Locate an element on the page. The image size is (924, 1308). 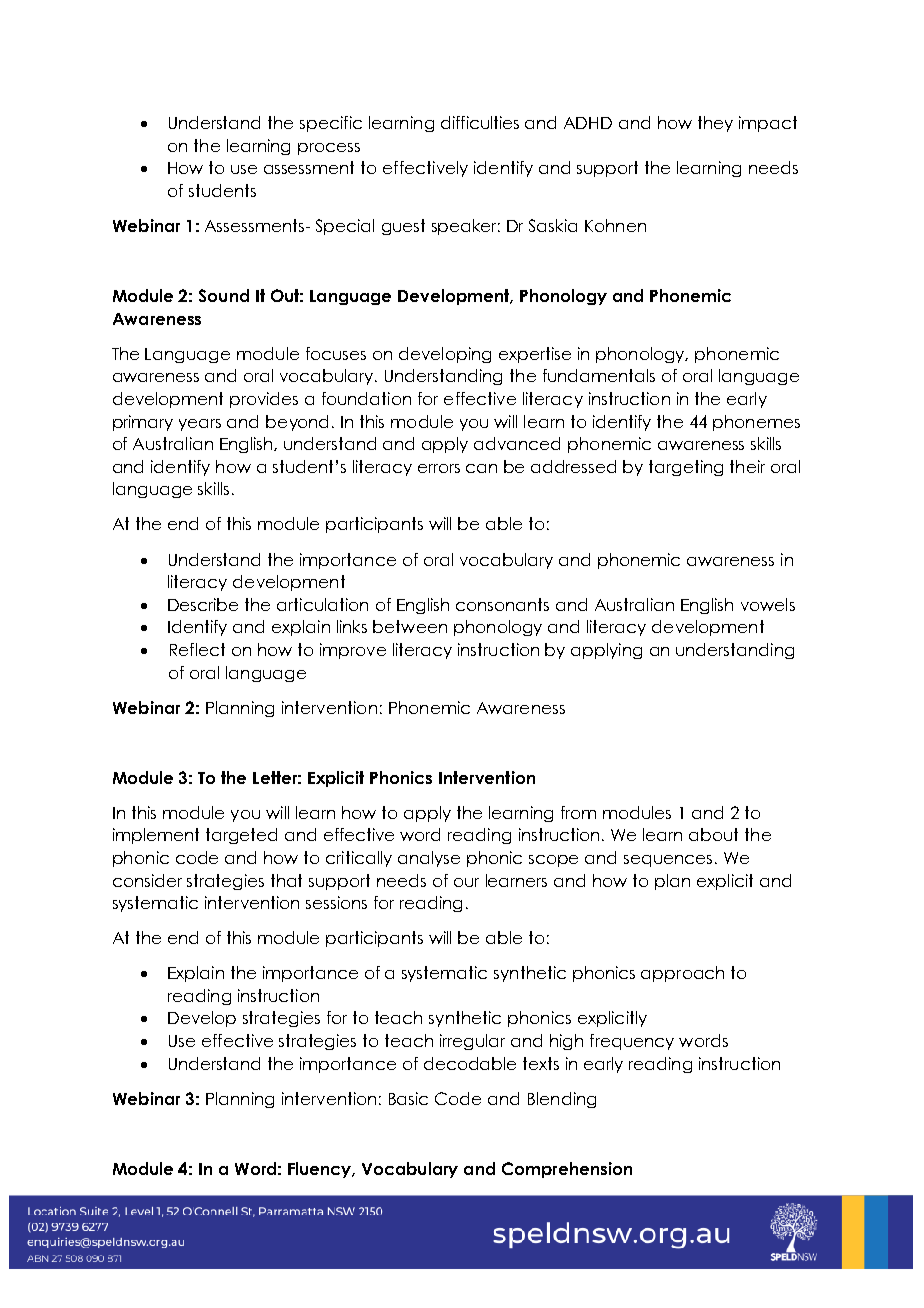
analyse is located at coordinates (429, 859).
